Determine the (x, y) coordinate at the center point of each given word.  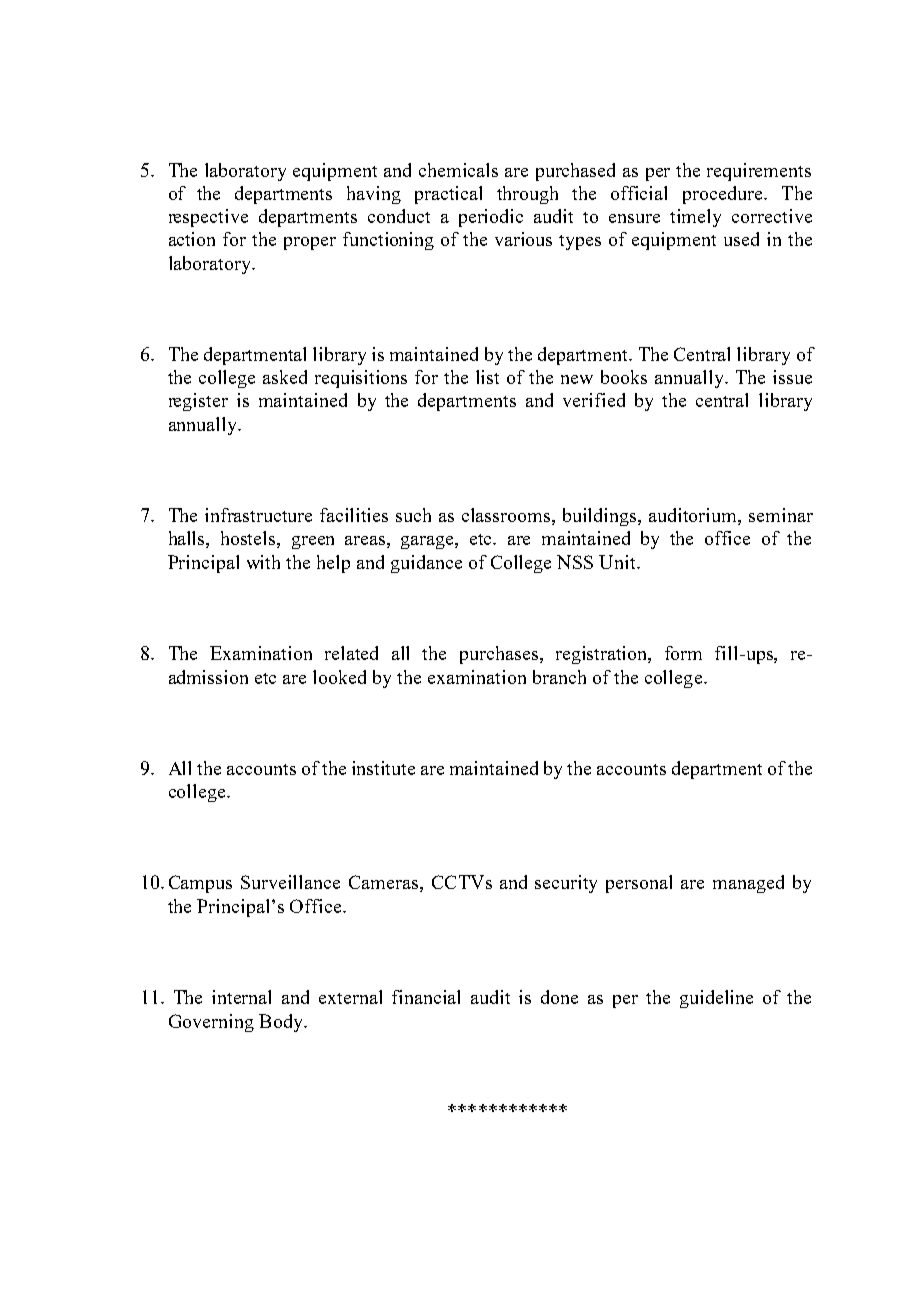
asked (285, 377)
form (683, 653)
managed (748, 884)
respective (208, 218)
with (263, 562)
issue (792, 377)
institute (383, 768)
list (487, 377)
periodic (491, 218)
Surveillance (290, 882)
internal (241, 997)
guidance (426, 564)
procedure (724, 195)
